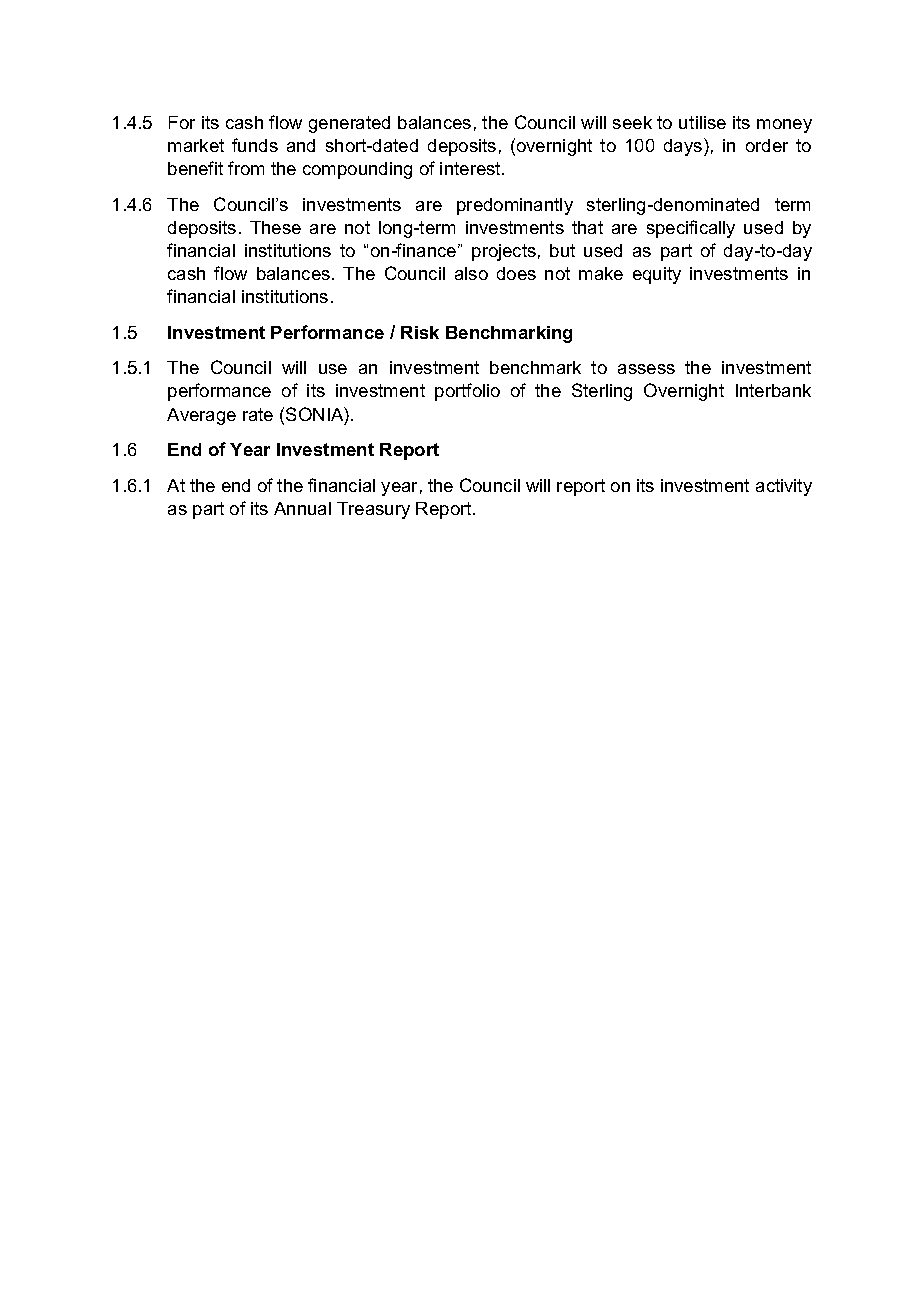 The image size is (924, 1308). What do you see at coordinates (646, 369) in the document?
I see `assess` at bounding box center [646, 369].
